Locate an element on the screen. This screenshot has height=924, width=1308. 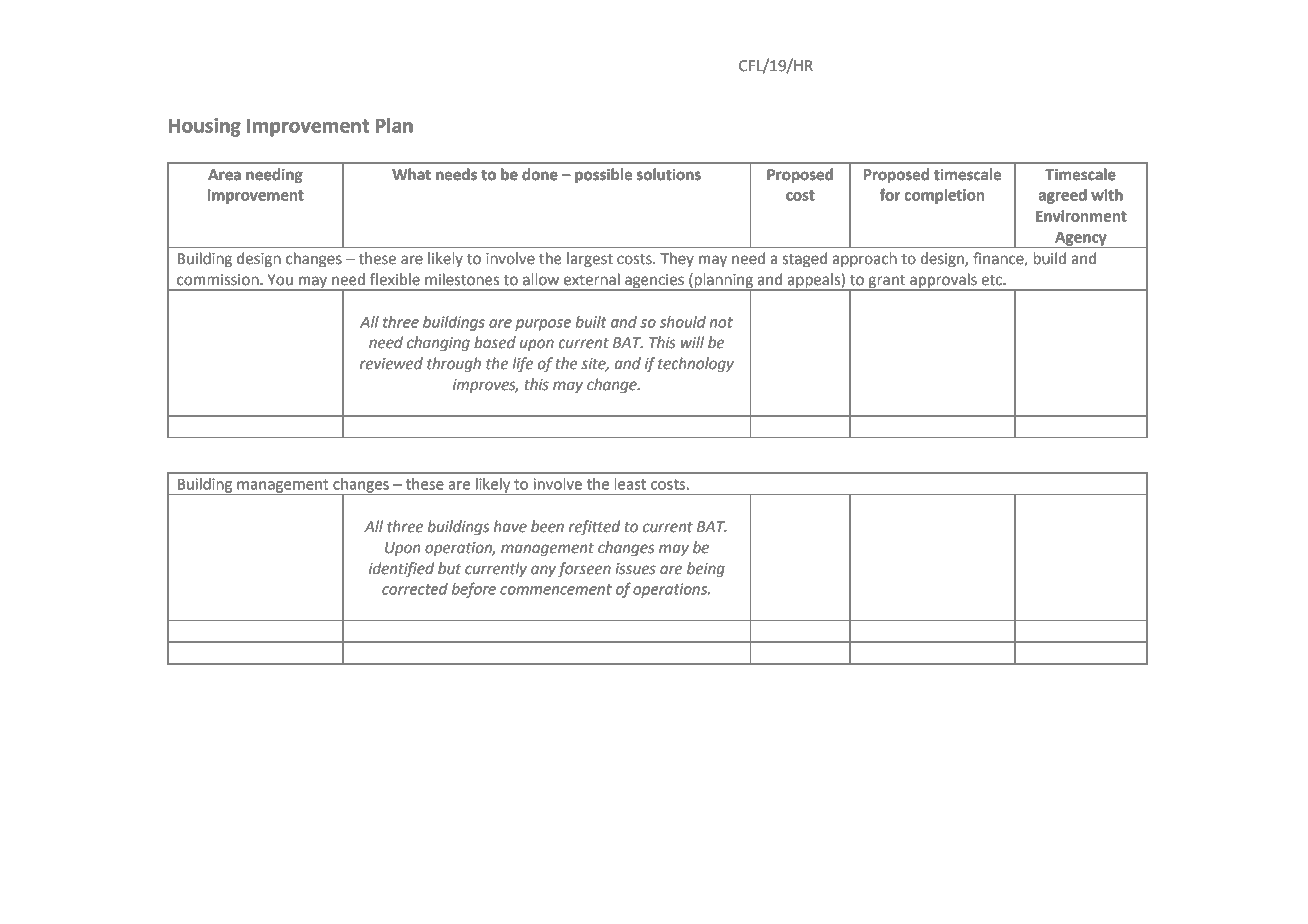
agencies is located at coordinates (654, 282).
